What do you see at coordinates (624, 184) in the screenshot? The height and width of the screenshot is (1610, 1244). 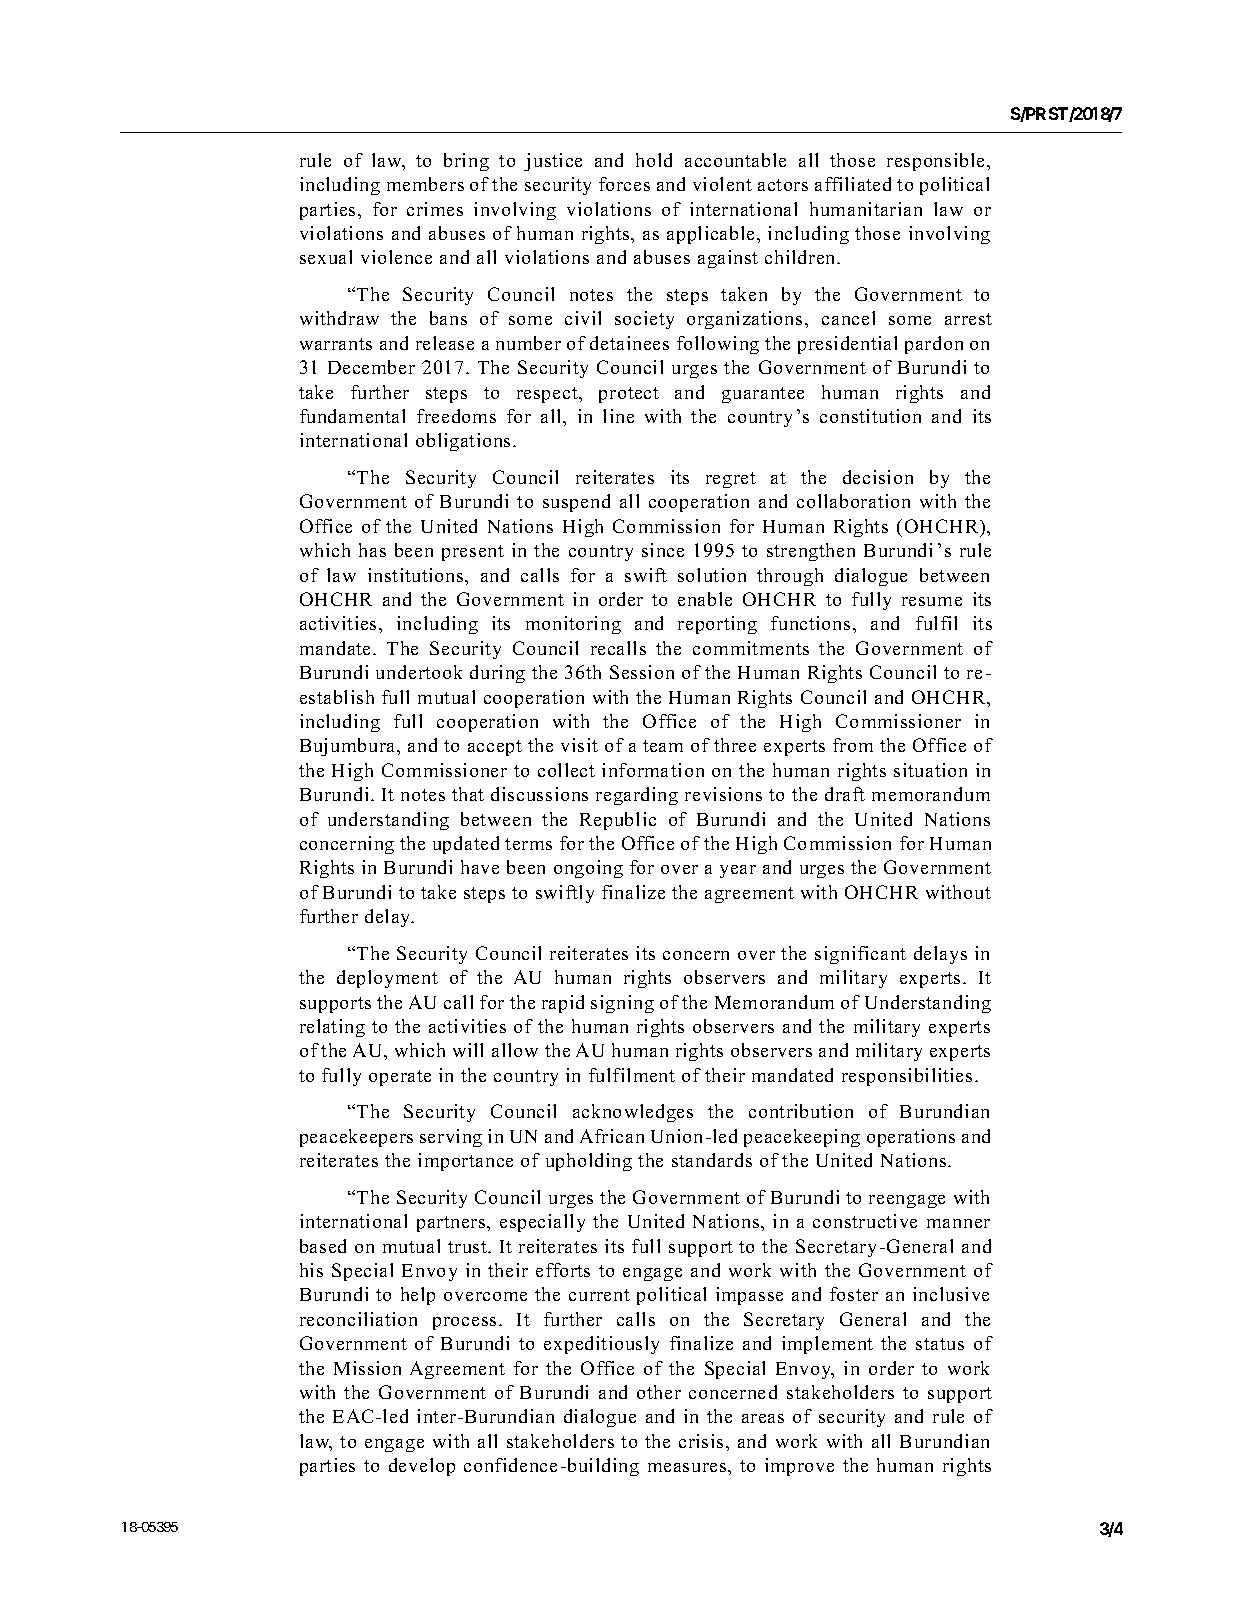 I see `forces` at bounding box center [624, 184].
